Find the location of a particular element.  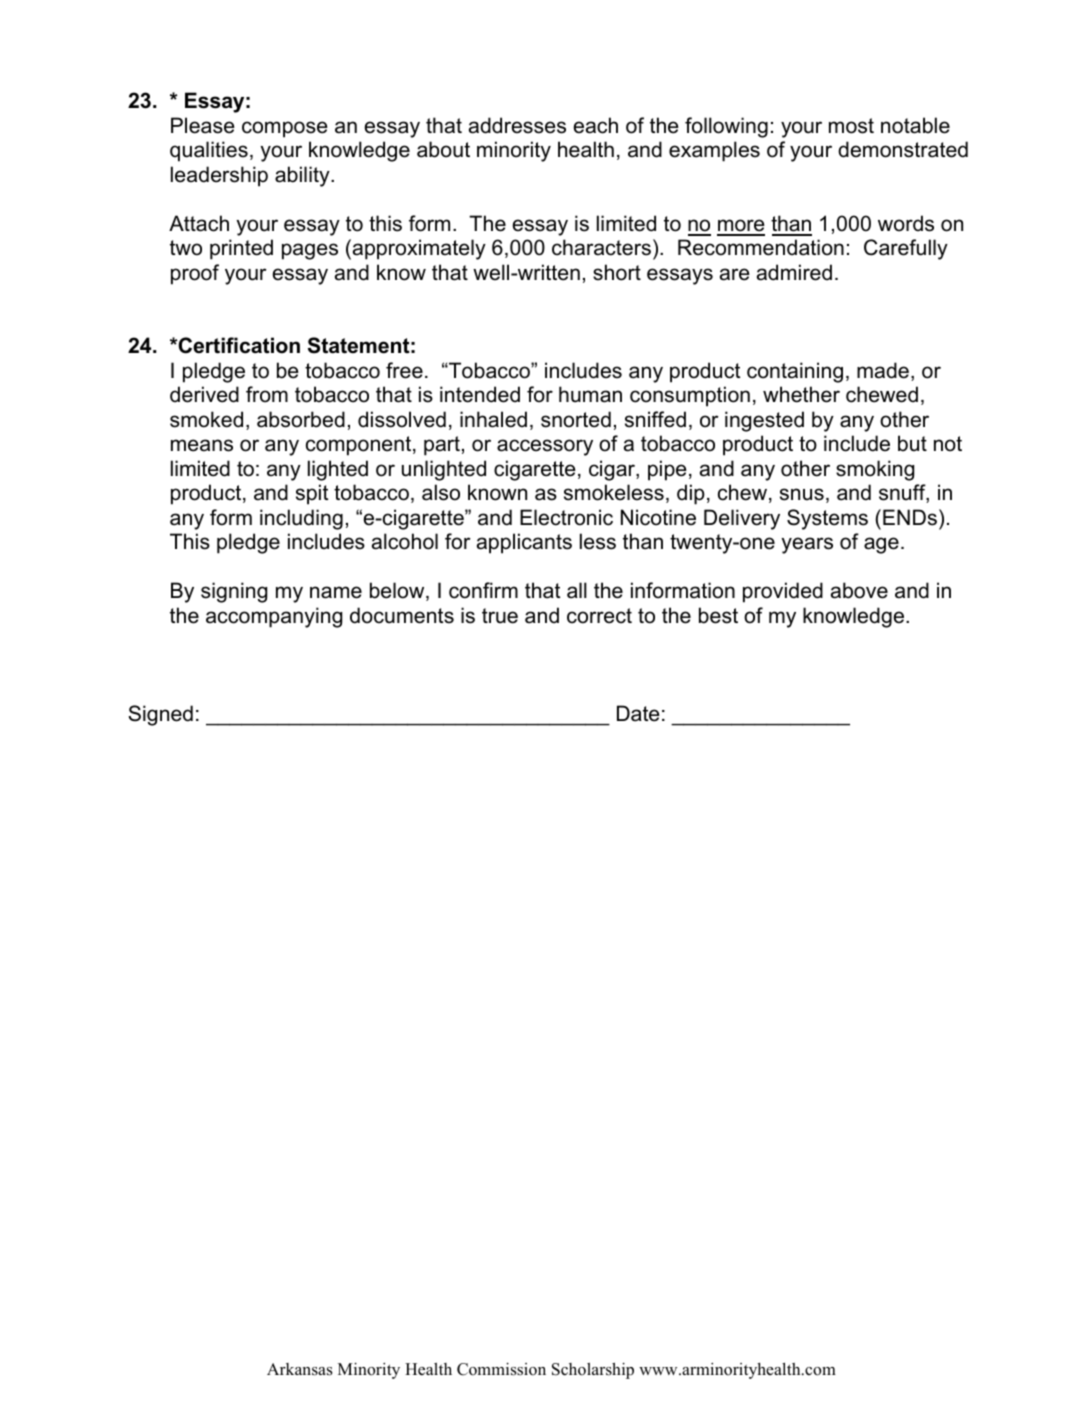

addresses is located at coordinates (517, 125).
